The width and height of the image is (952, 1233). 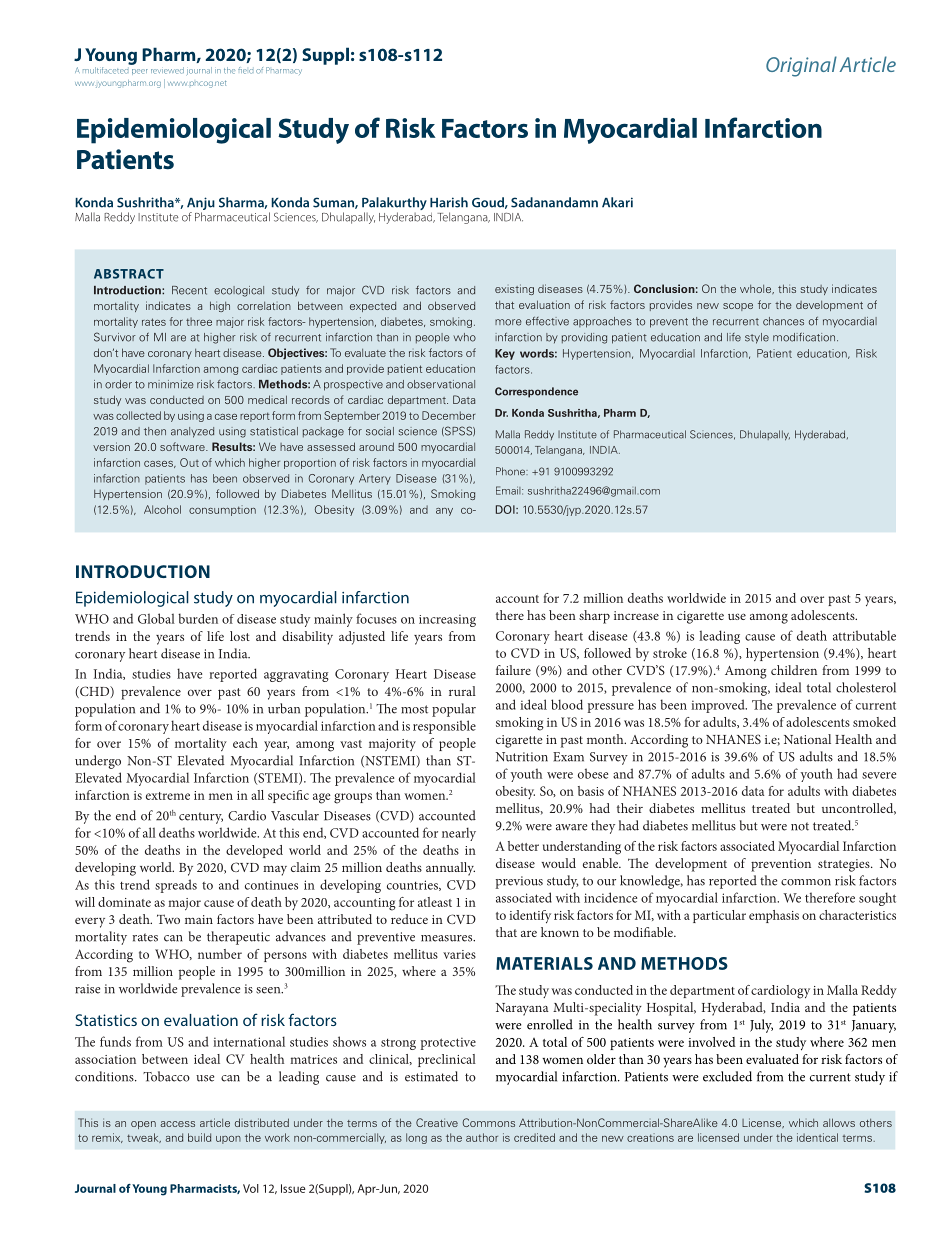 I want to click on increasing, so click(x=447, y=620).
